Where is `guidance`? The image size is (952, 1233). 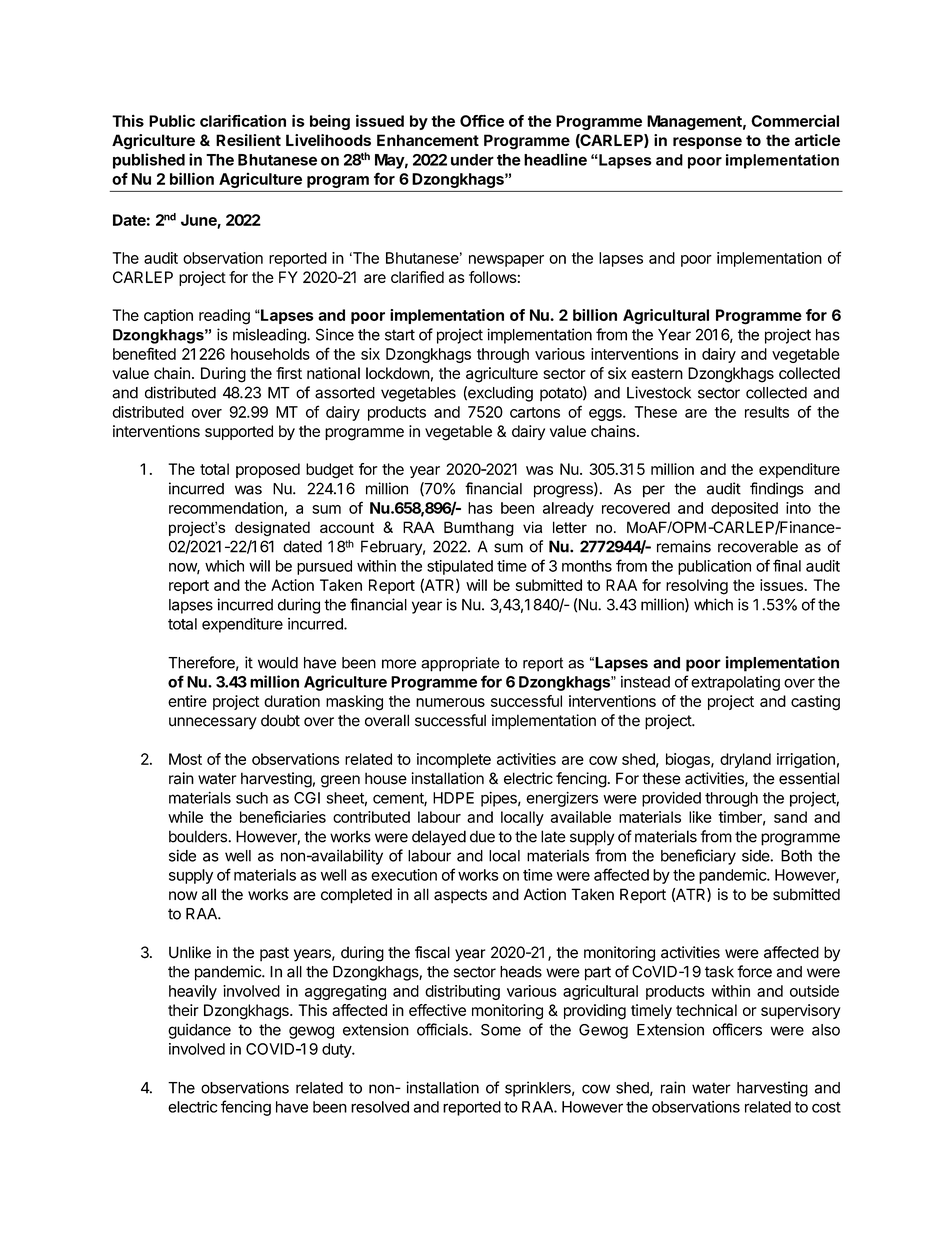
guidance is located at coordinates (199, 1031).
